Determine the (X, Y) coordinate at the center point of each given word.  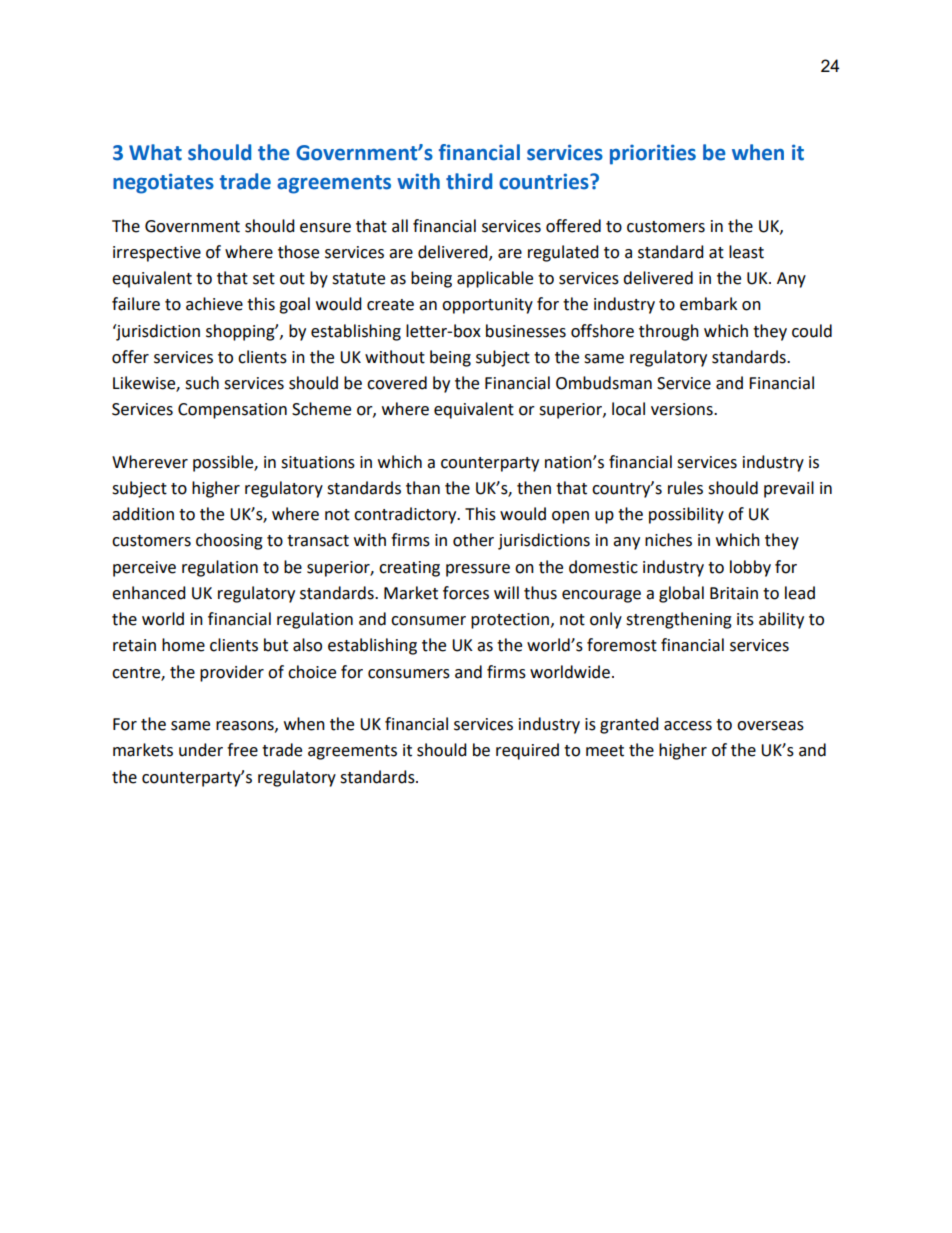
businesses (526, 331)
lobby (750, 568)
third (469, 181)
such (202, 383)
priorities (653, 154)
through (669, 332)
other (473, 540)
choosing (229, 541)
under (201, 750)
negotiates (163, 183)
